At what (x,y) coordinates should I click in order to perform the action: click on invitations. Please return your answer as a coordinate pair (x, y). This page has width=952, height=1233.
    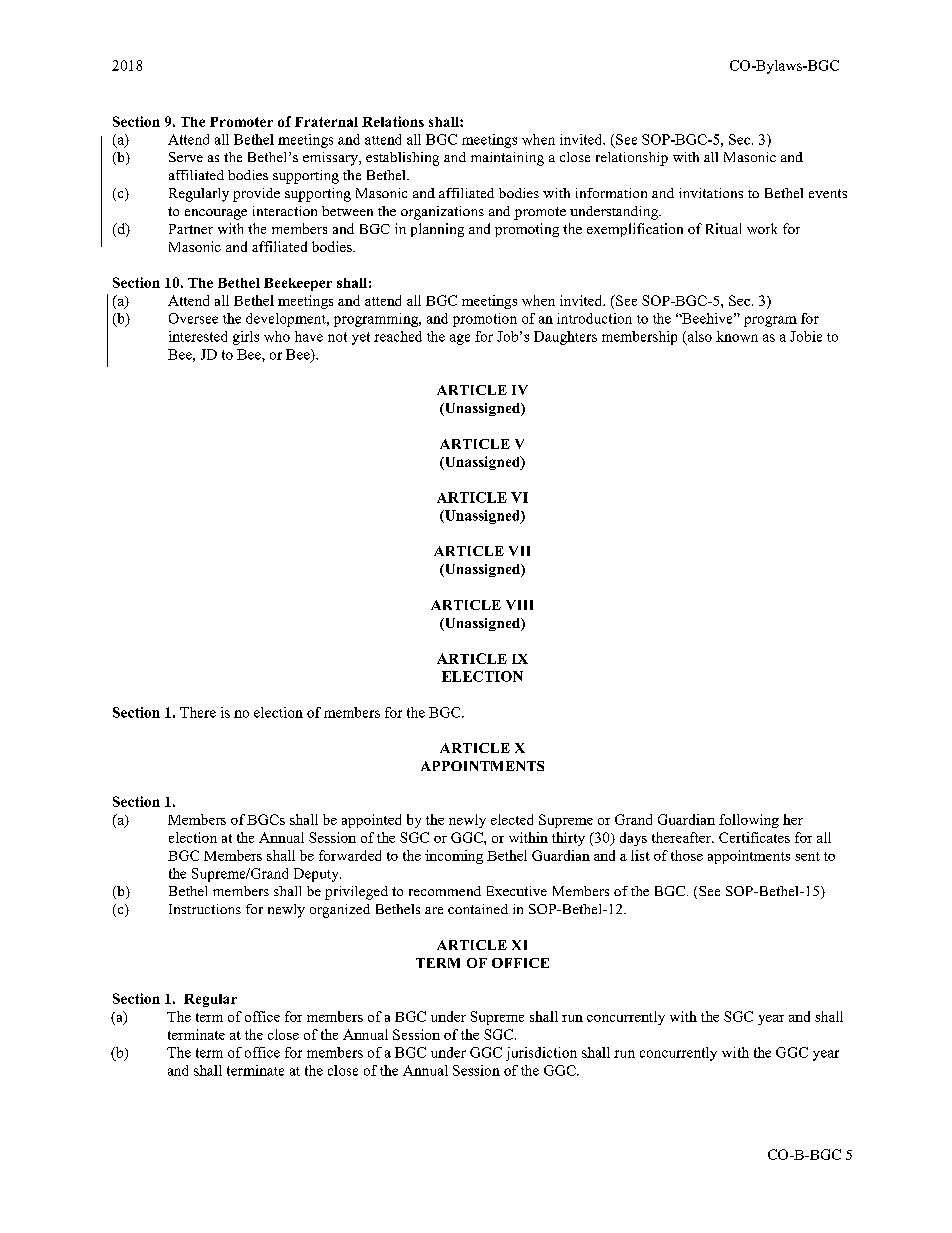
    Looking at the image, I should click on (711, 193).
